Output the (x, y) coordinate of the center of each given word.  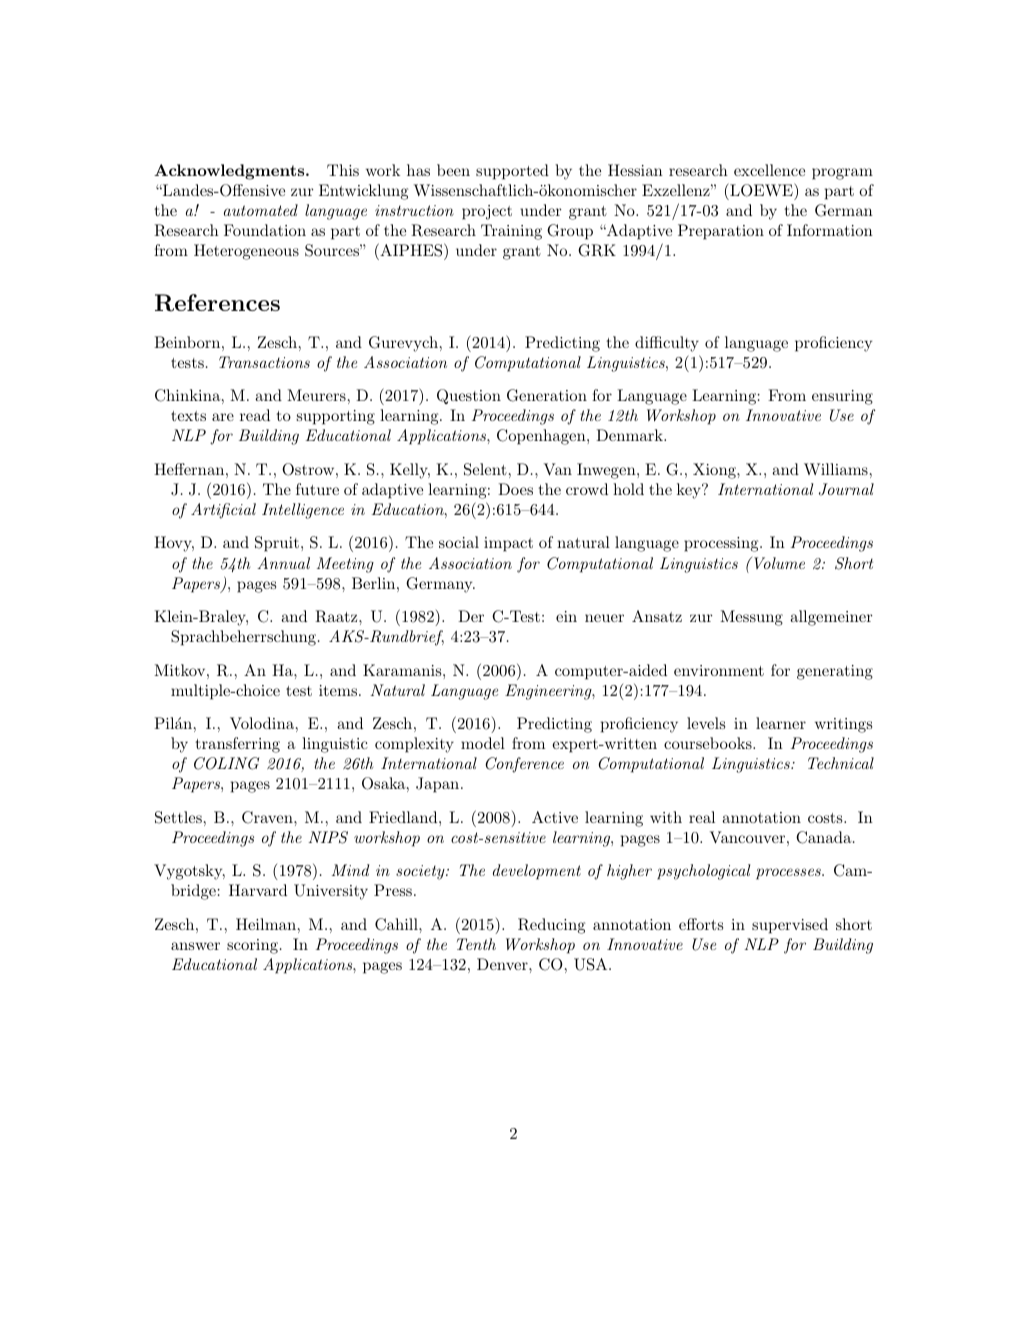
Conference (524, 765)
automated (261, 210)
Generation (547, 395)
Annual (283, 563)
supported (512, 172)
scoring (252, 946)
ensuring (842, 397)
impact (508, 544)
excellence (769, 170)
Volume (778, 562)
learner (781, 723)
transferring (237, 745)
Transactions (264, 362)
